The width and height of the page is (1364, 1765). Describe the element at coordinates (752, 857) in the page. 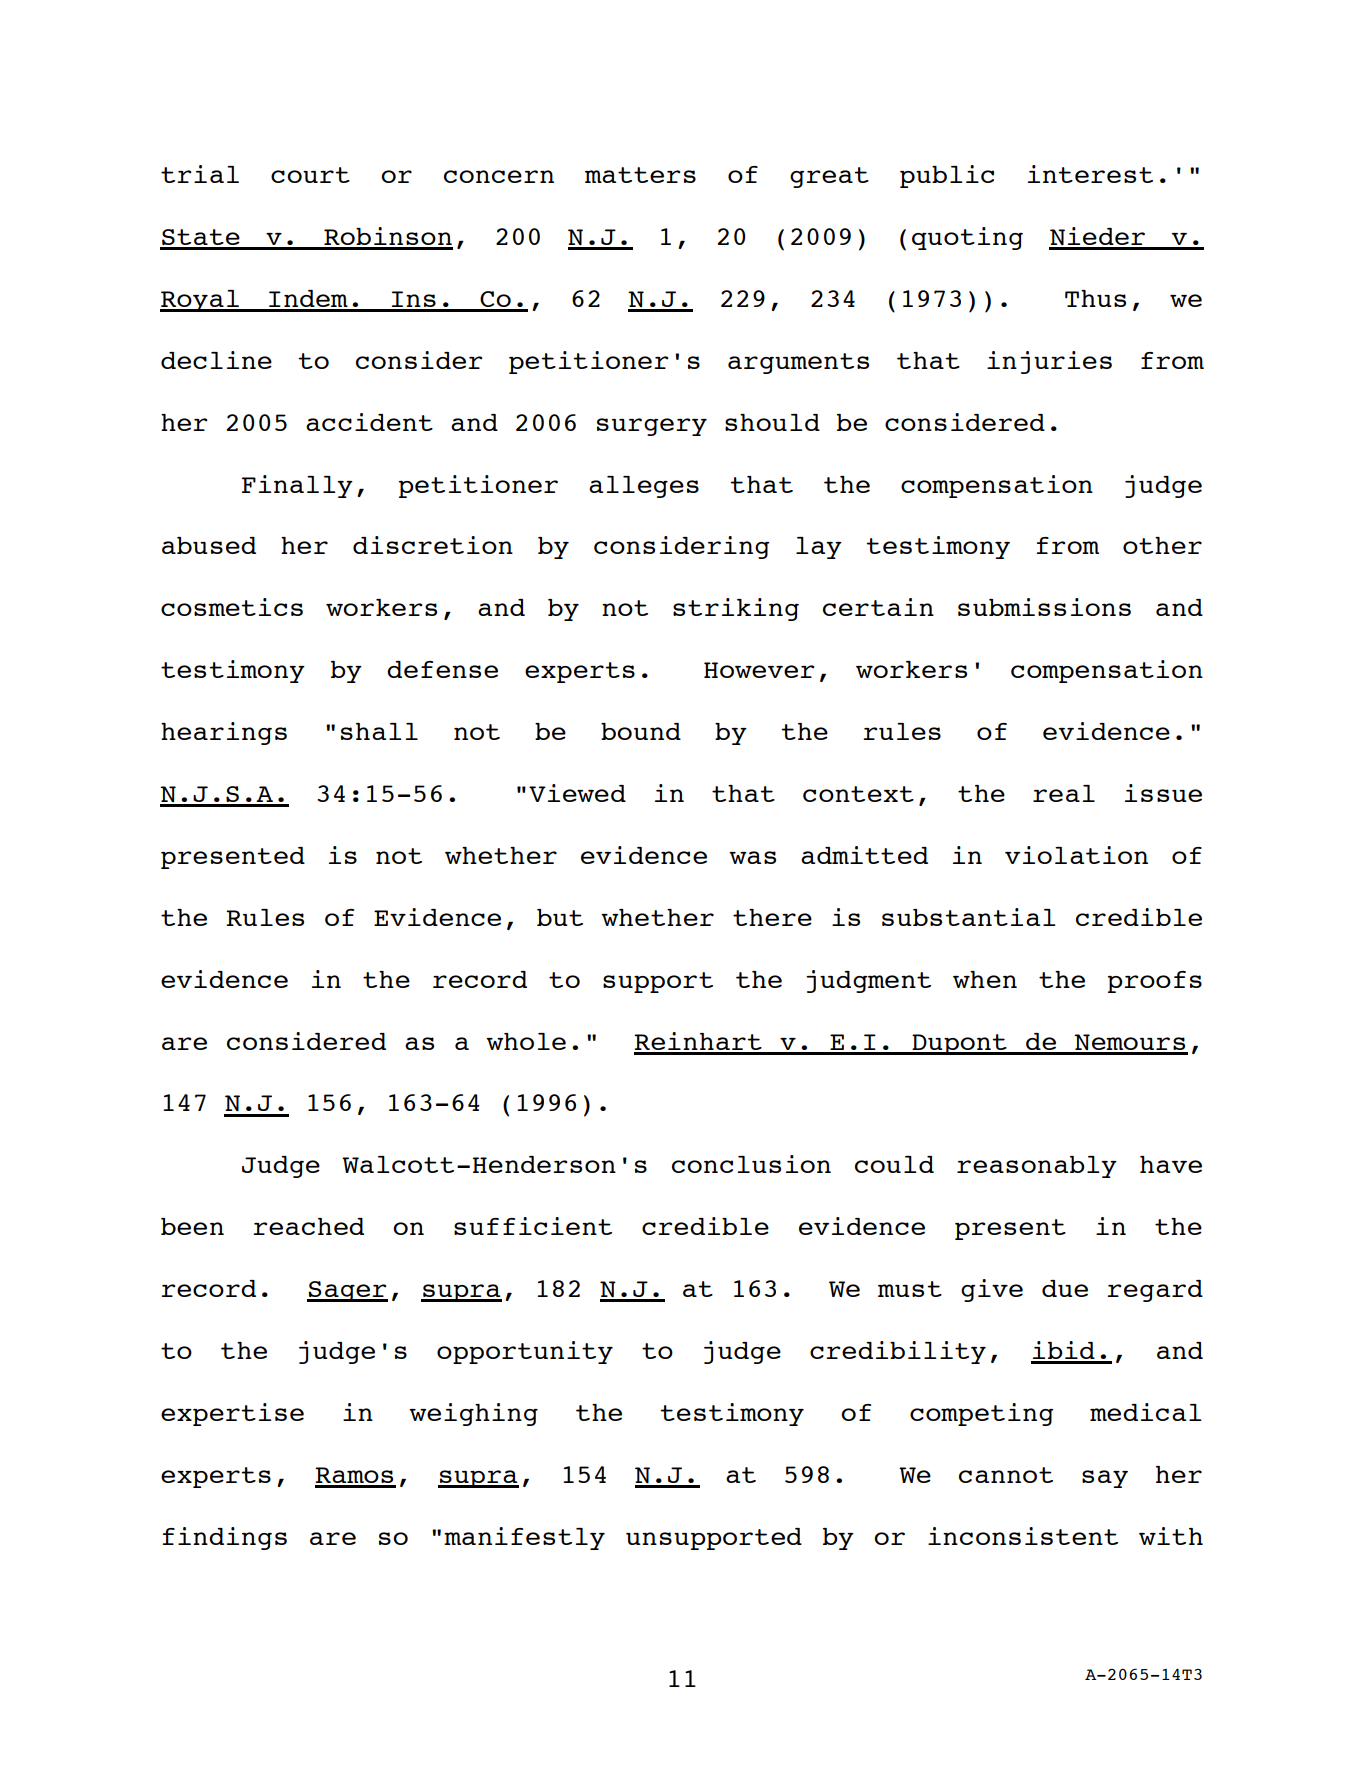

I see `was` at that location.
